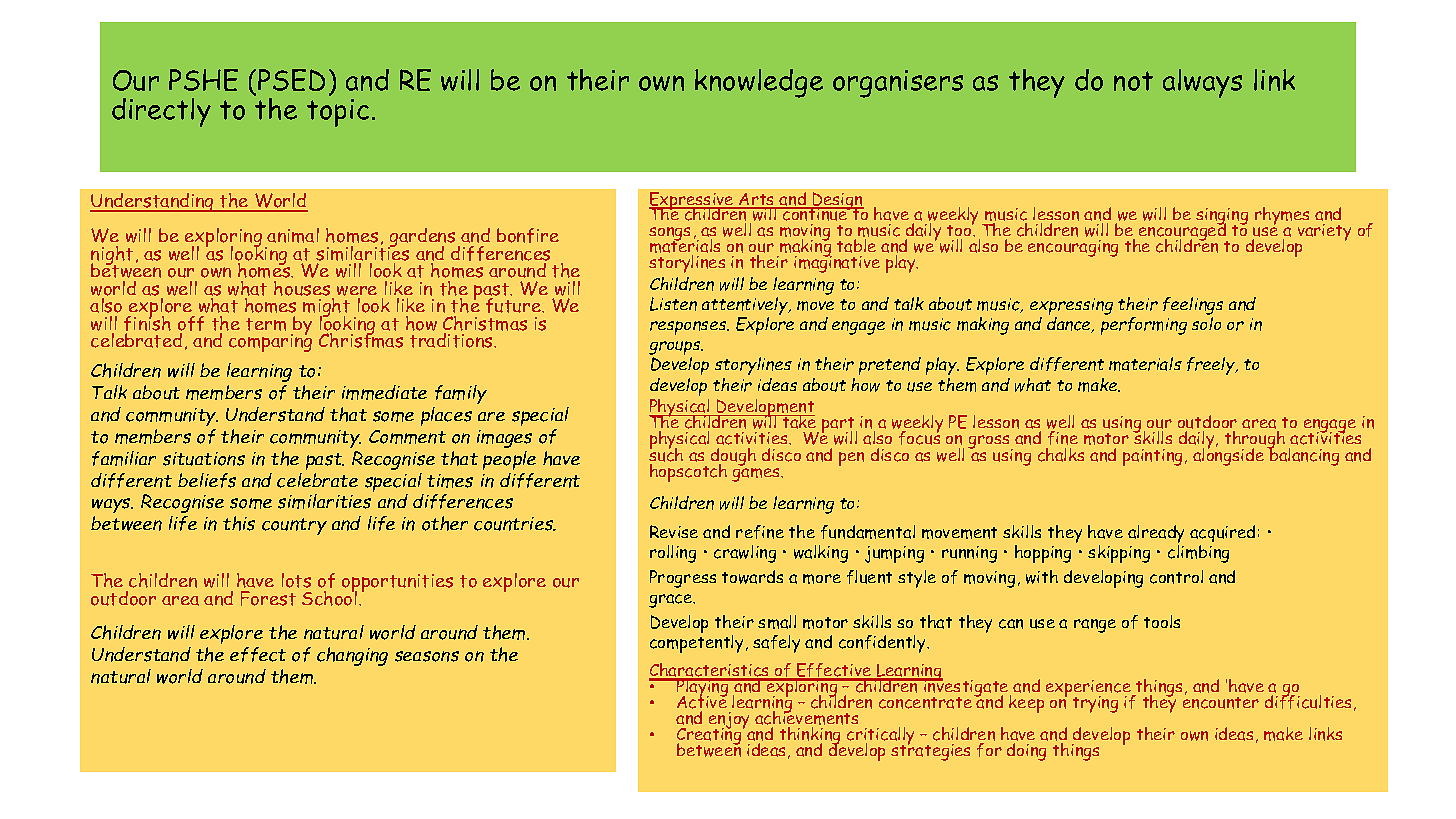  I want to click on tools, so click(1162, 621).
